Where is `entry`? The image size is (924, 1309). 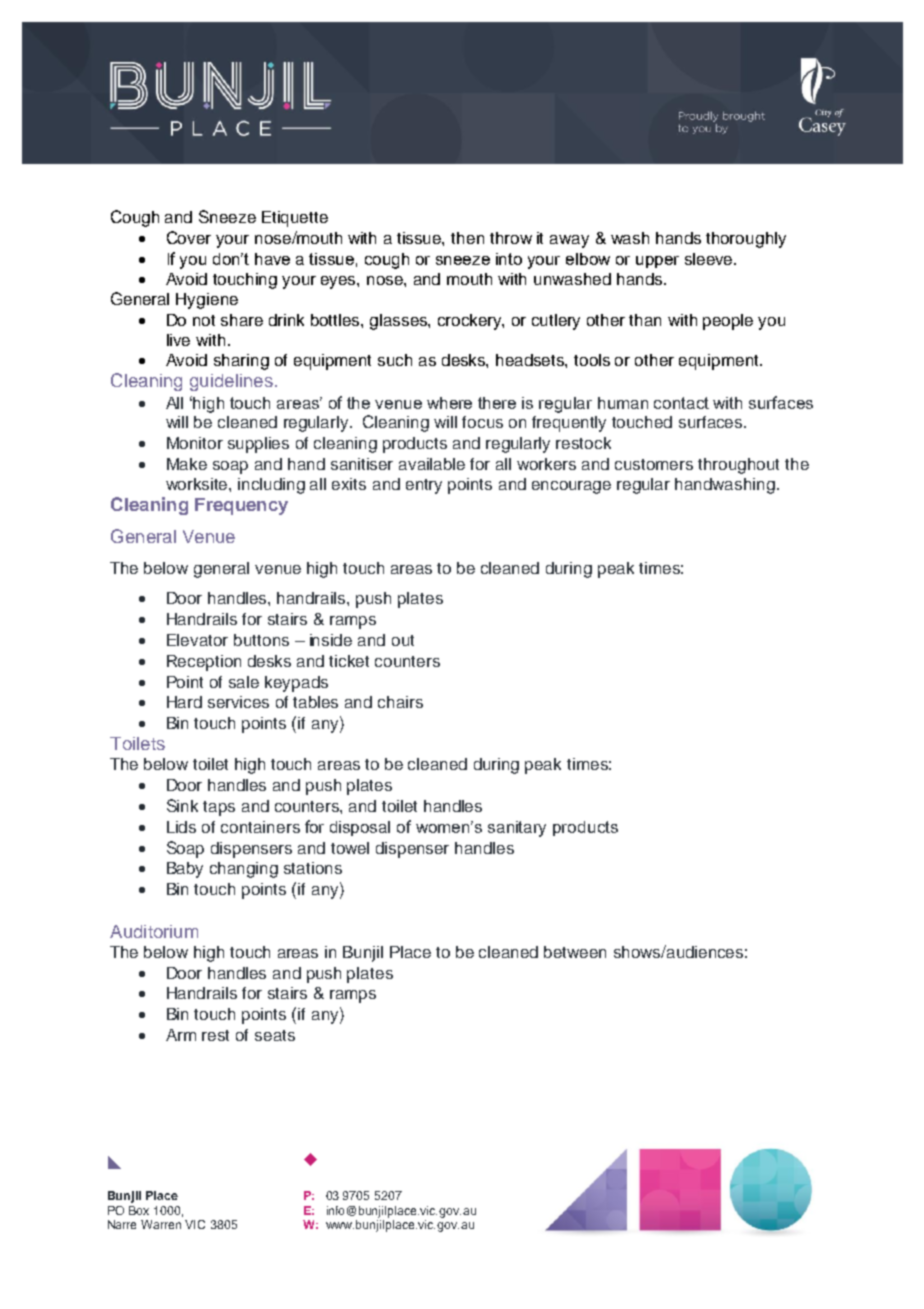 entry is located at coordinates (424, 486).
